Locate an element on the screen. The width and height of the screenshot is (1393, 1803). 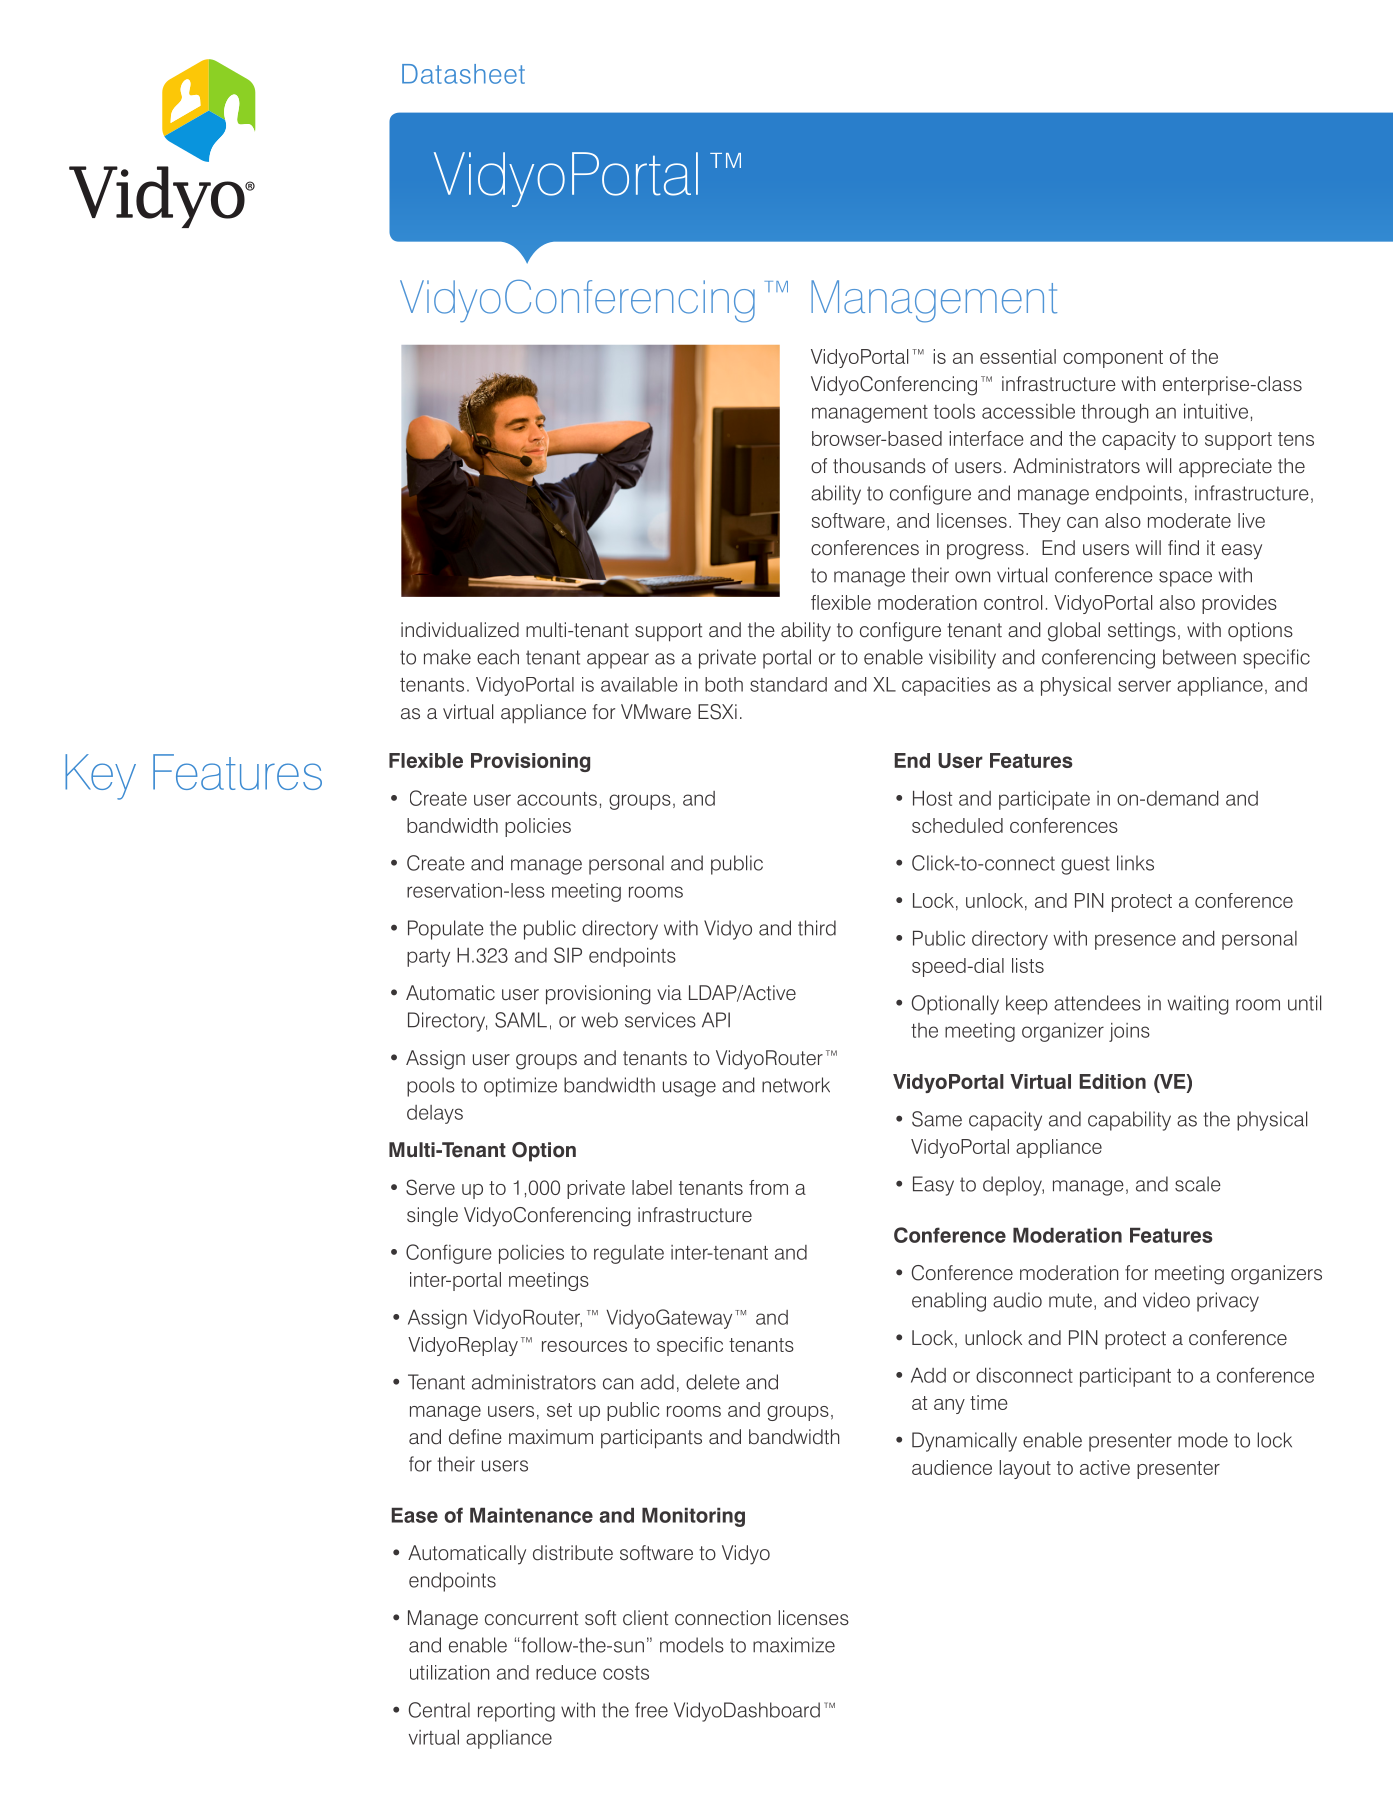
essential is located at coordinates (1018, 356).
